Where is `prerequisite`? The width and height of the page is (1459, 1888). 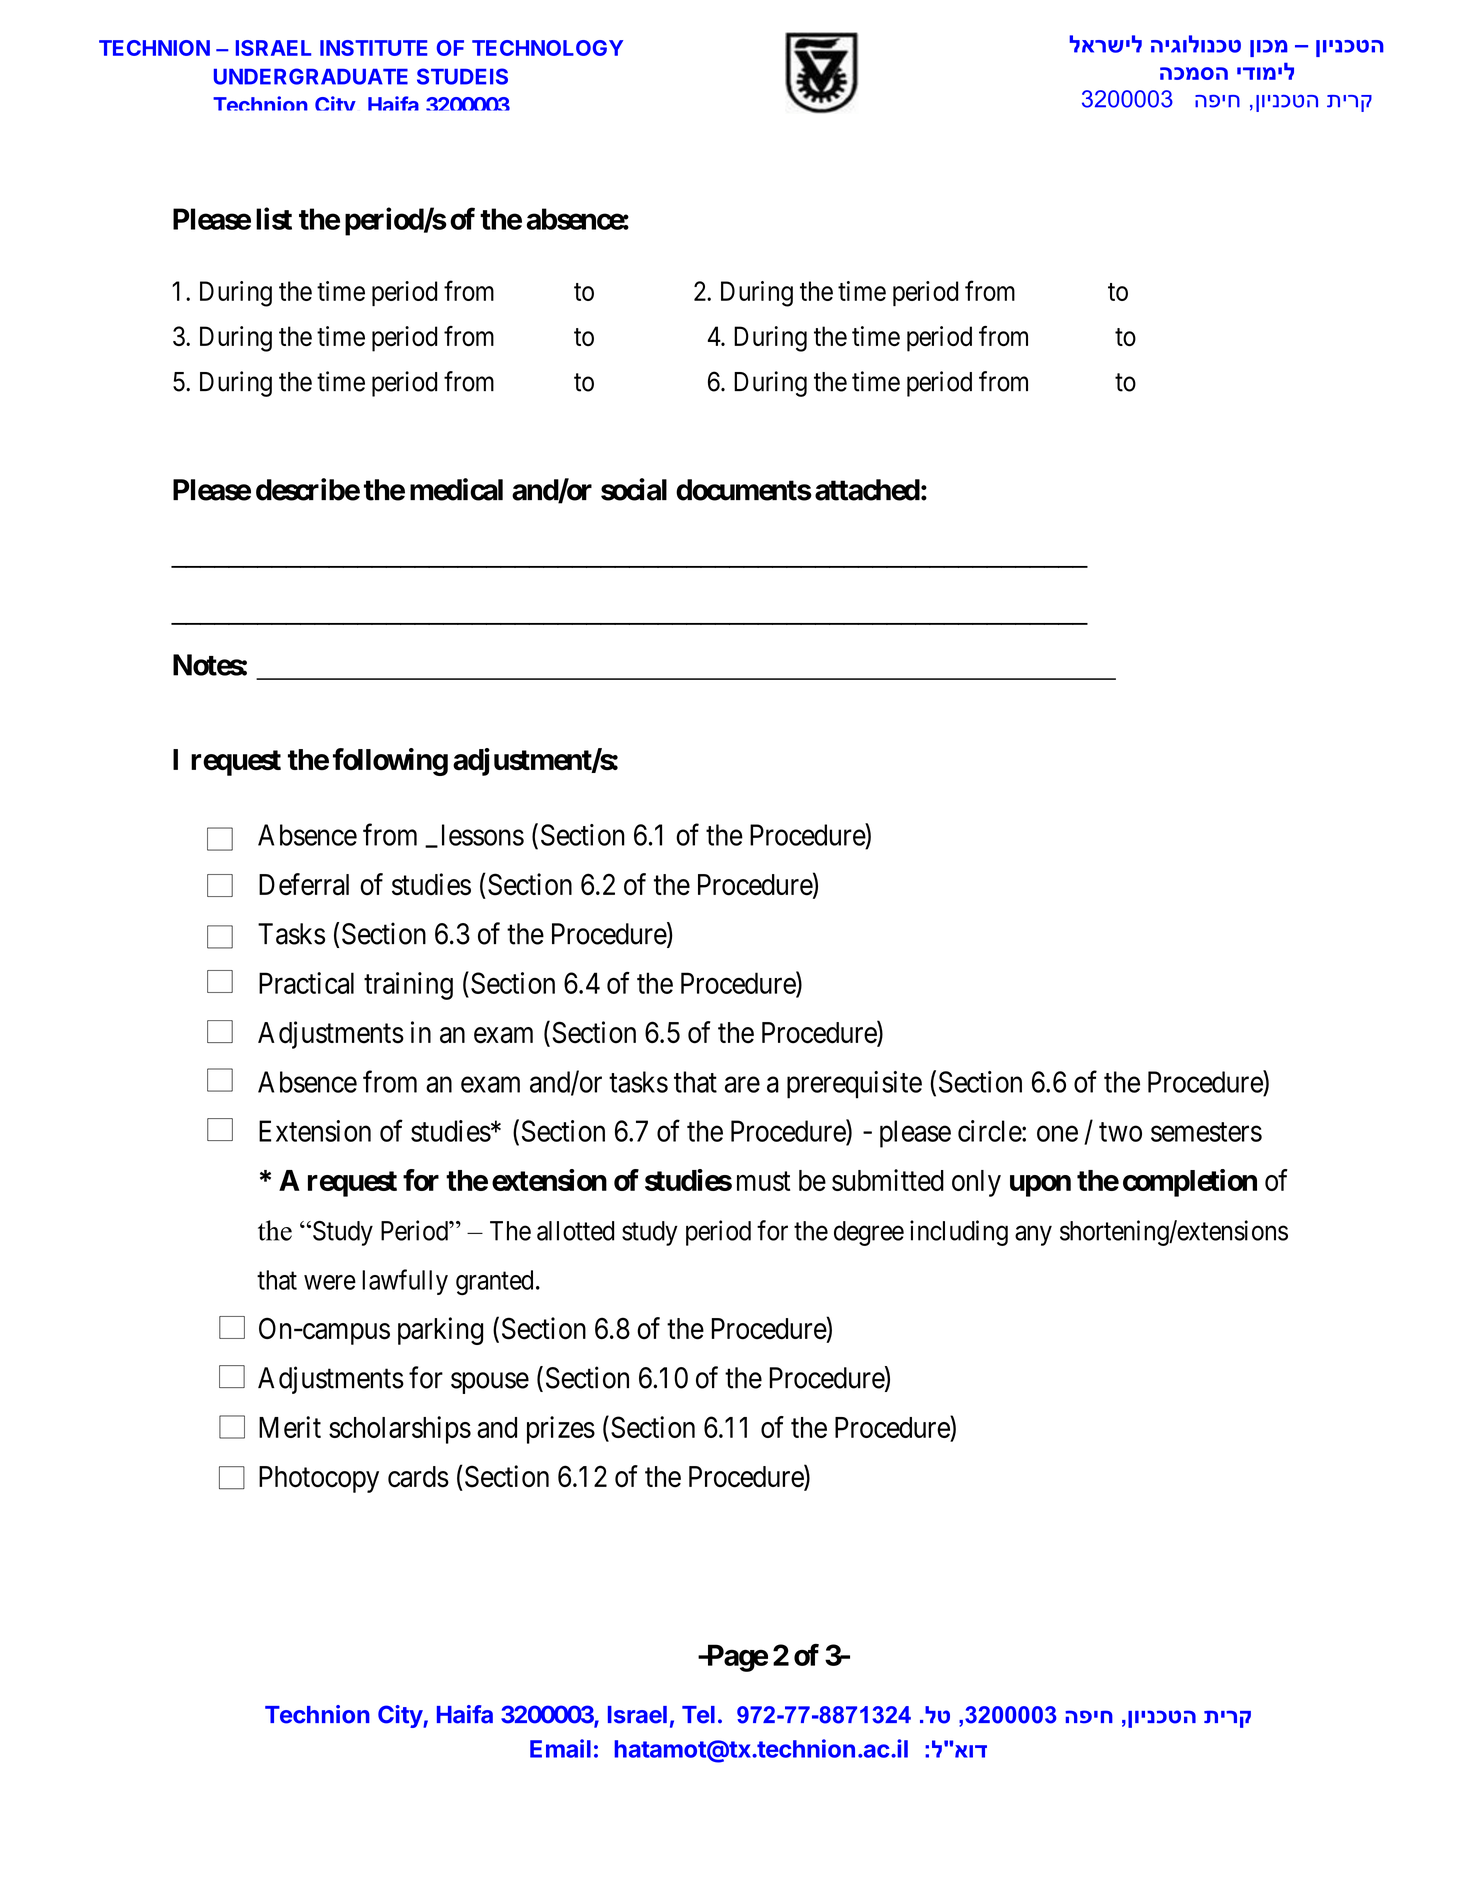
prerequisite is located at coordinates (854, 1085).
